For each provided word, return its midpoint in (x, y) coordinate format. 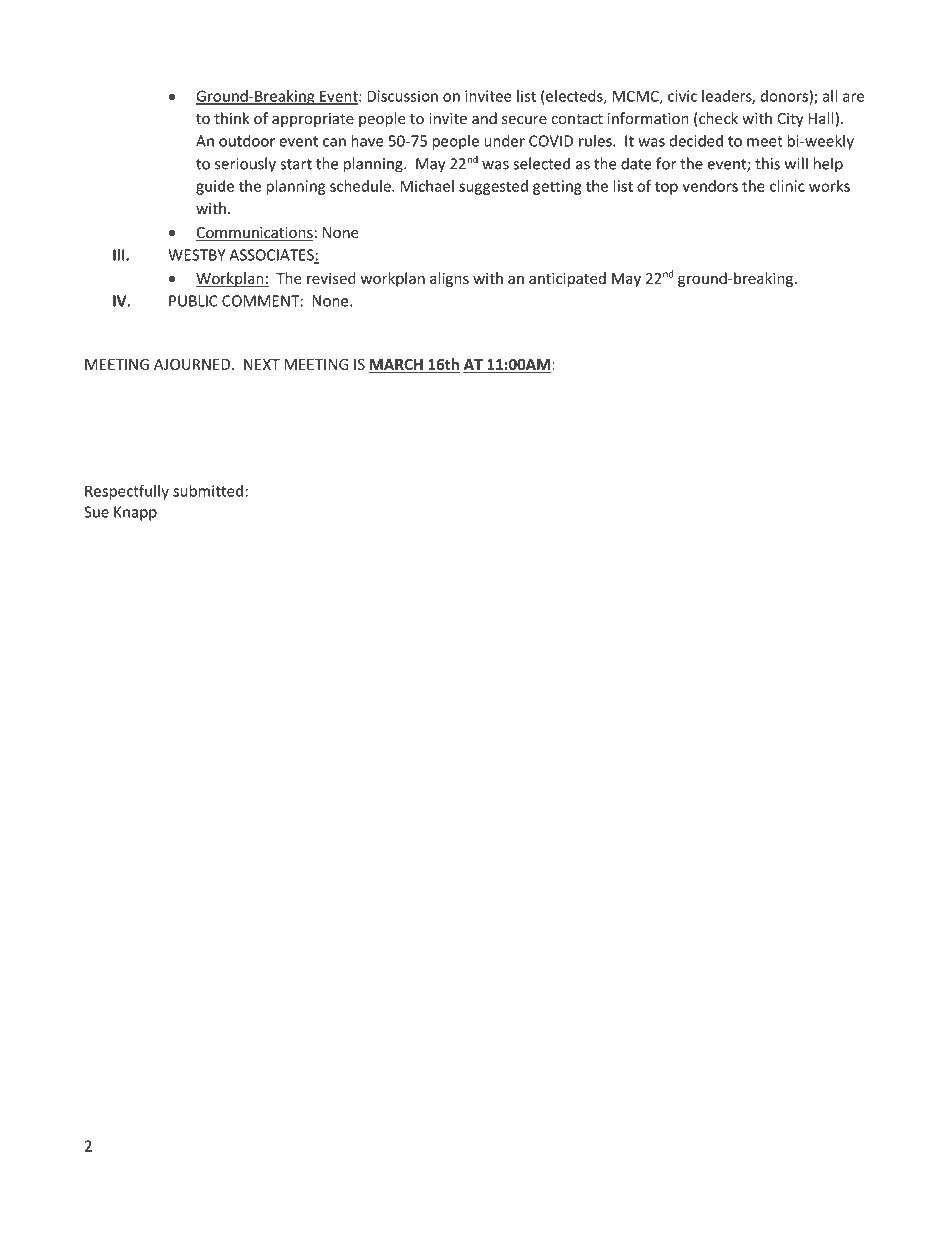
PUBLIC (193, 301)
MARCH (396, 366)
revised (331, 278)
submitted (208, 491)
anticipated (567, 279)
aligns (449, 279)
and (484, 118)
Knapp (135, 513)
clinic (787, 186)
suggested (493, 187)
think (232, 118)
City (790, 120)
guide (215, 187)
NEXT (262, 364)
